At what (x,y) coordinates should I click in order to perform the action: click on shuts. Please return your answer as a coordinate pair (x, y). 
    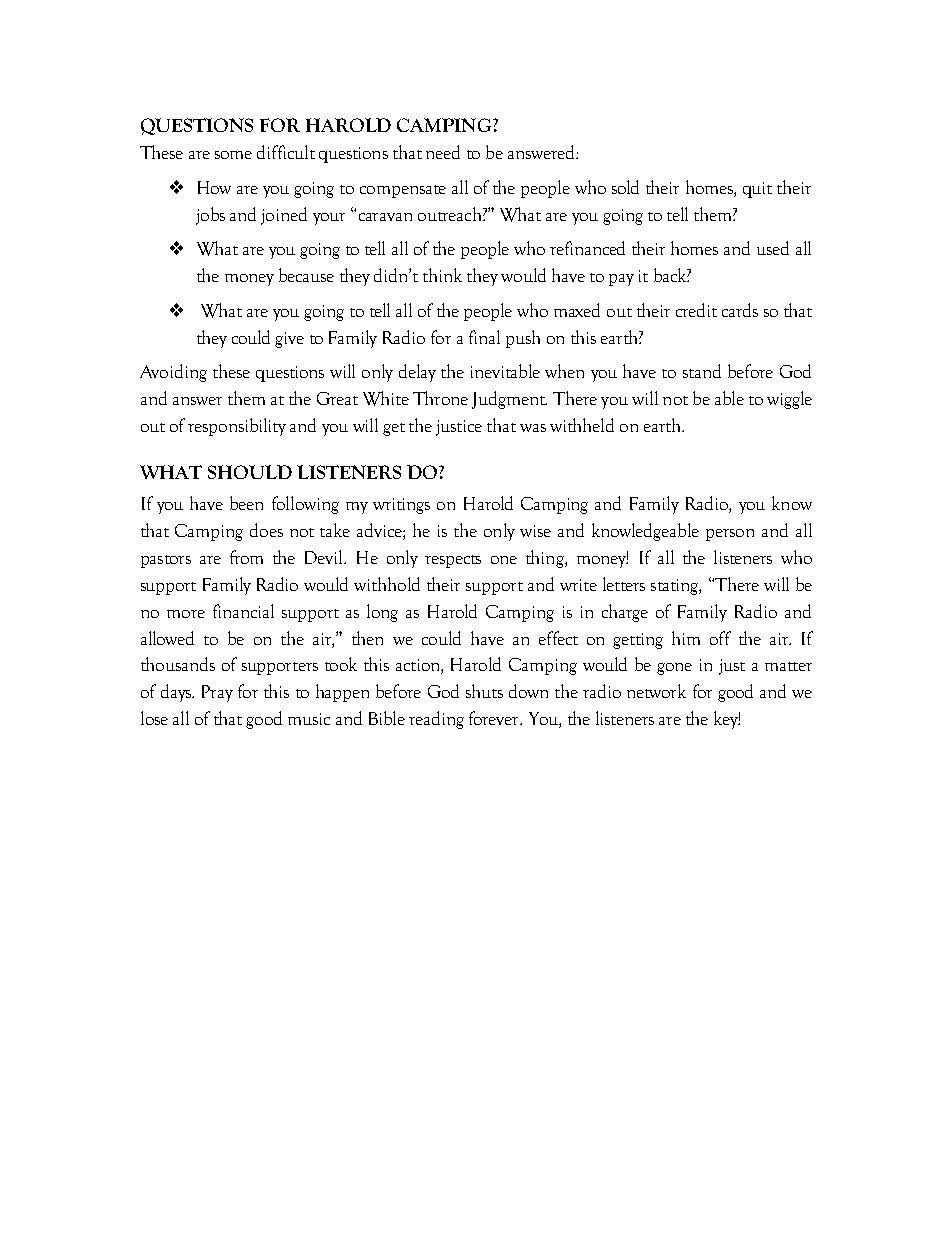
    Looking at the image, I should click on (484, 691).
